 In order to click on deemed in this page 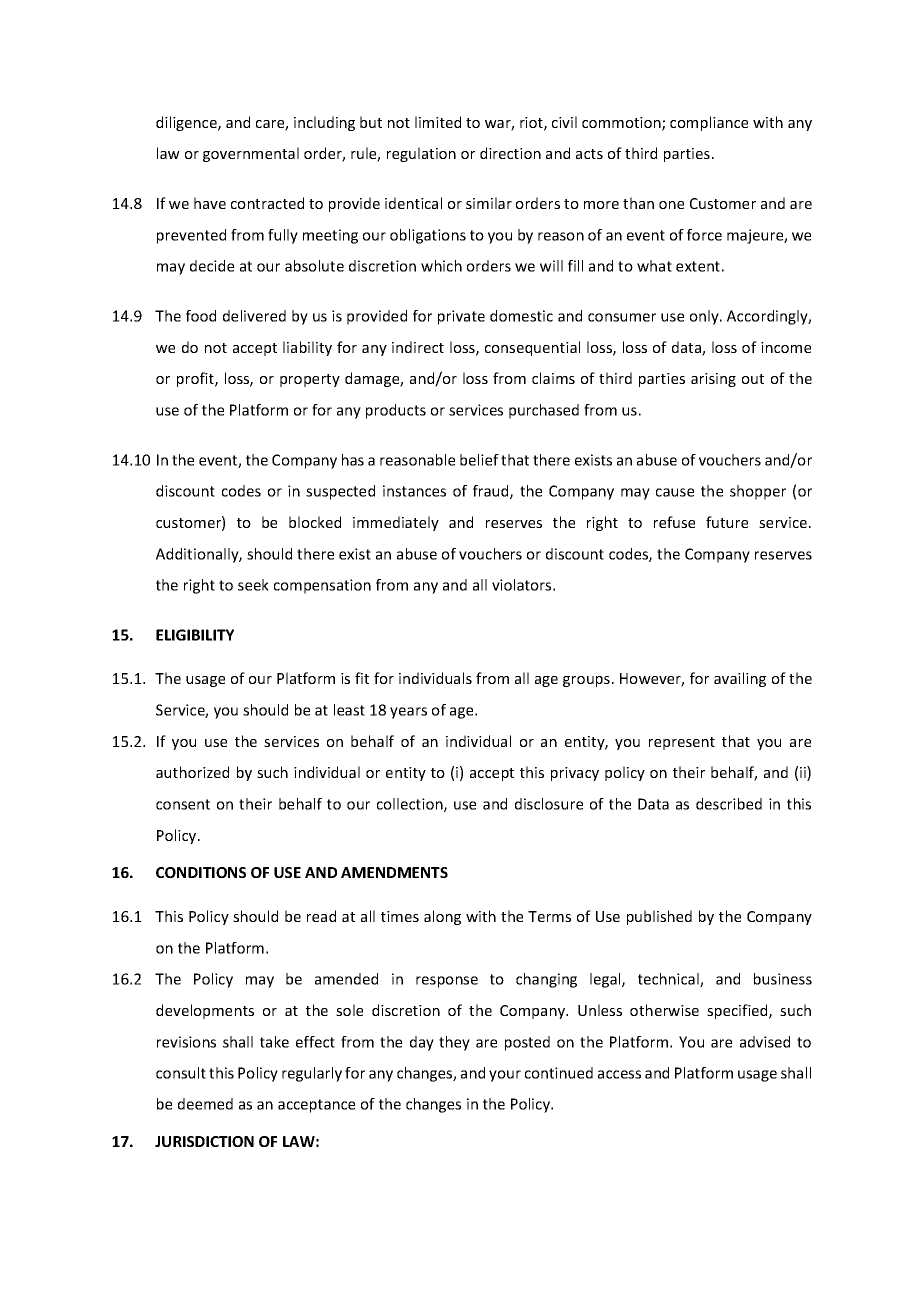, I will do `click(205, 1104)`.
